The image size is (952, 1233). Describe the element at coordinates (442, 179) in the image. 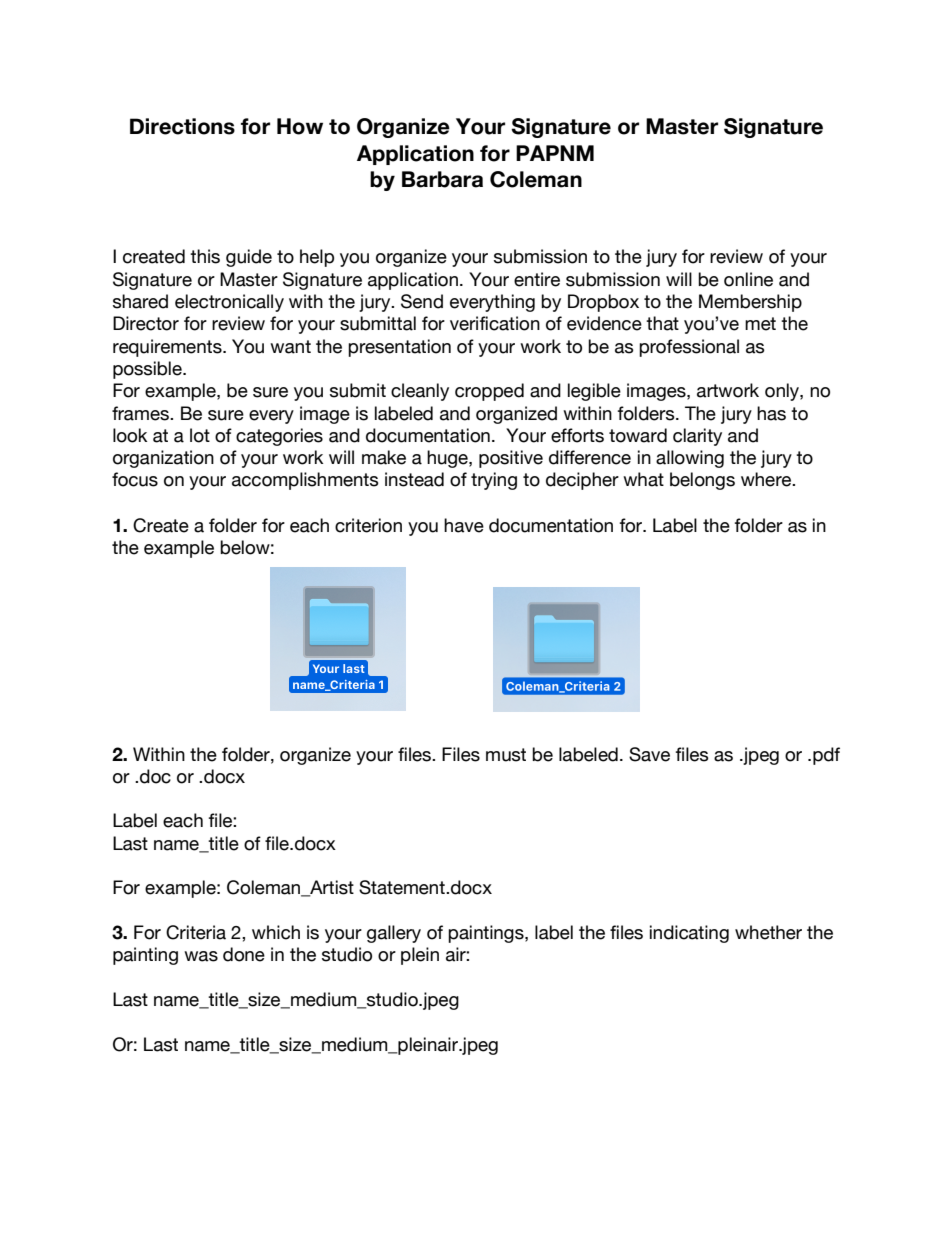

I see `Barbara` at that location.
